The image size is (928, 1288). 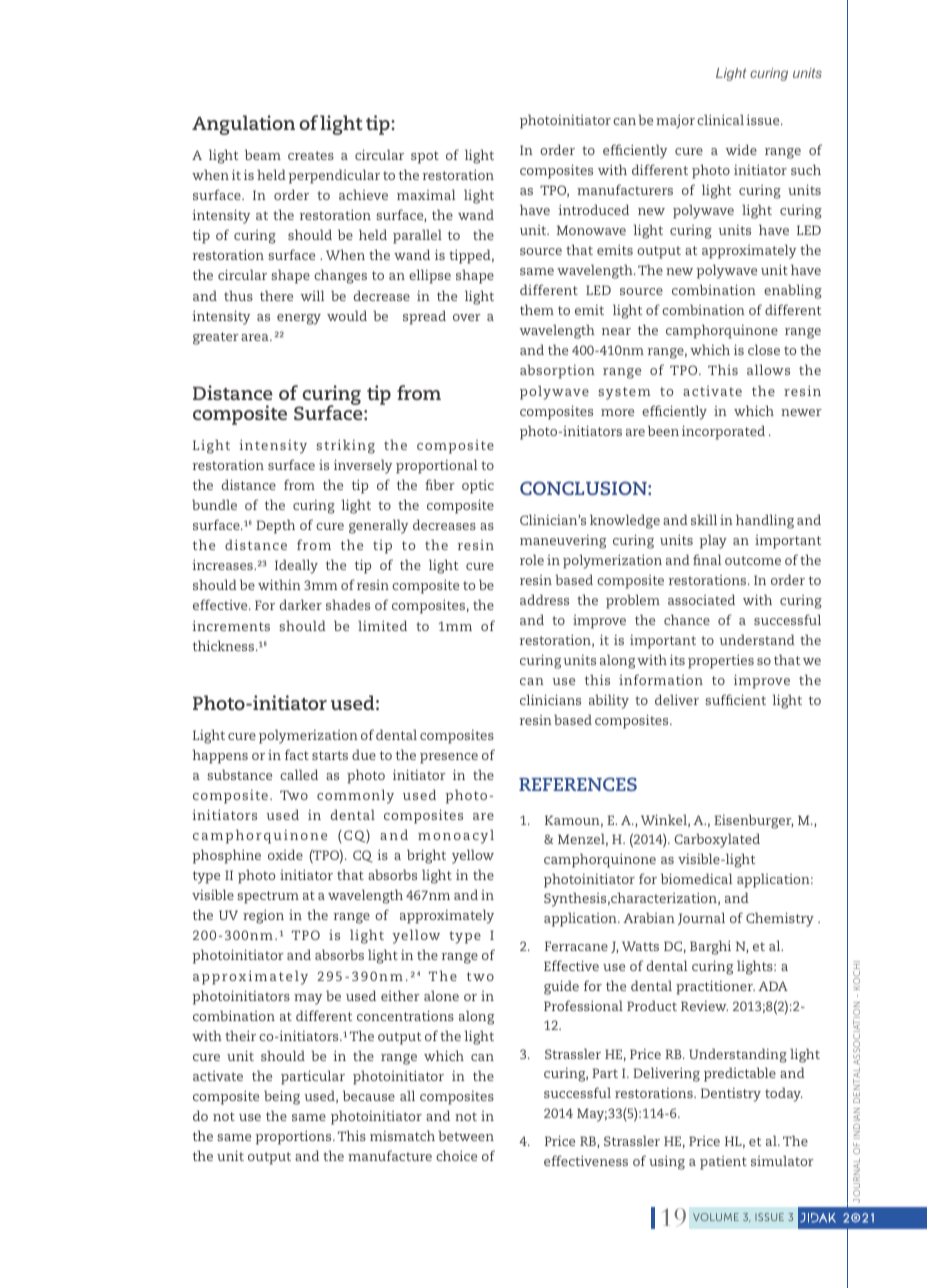 I want to click on Chemistry, so click(x=780, y=919).
